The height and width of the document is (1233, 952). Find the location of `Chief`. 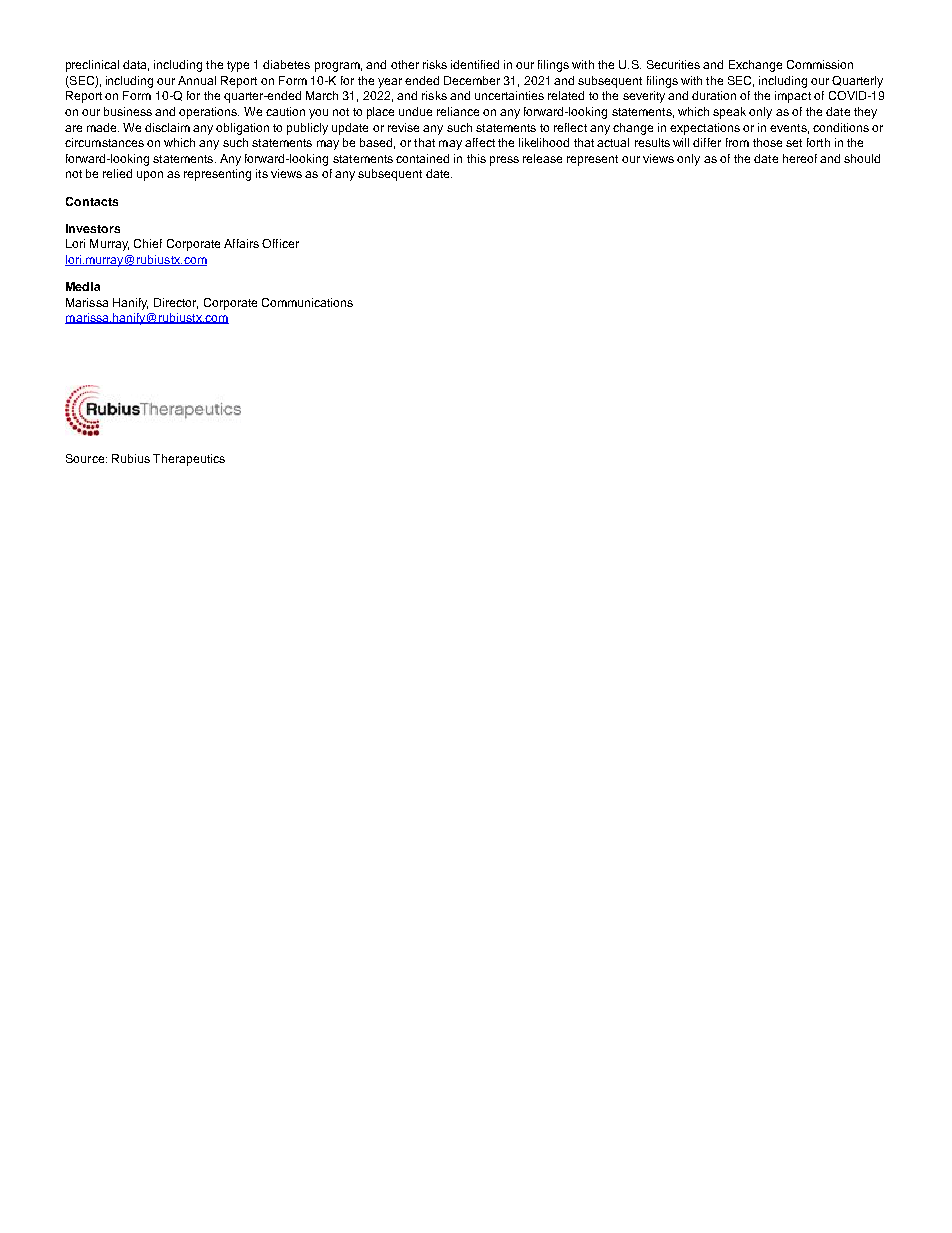

Chief is located at coordinates (148, 243).
